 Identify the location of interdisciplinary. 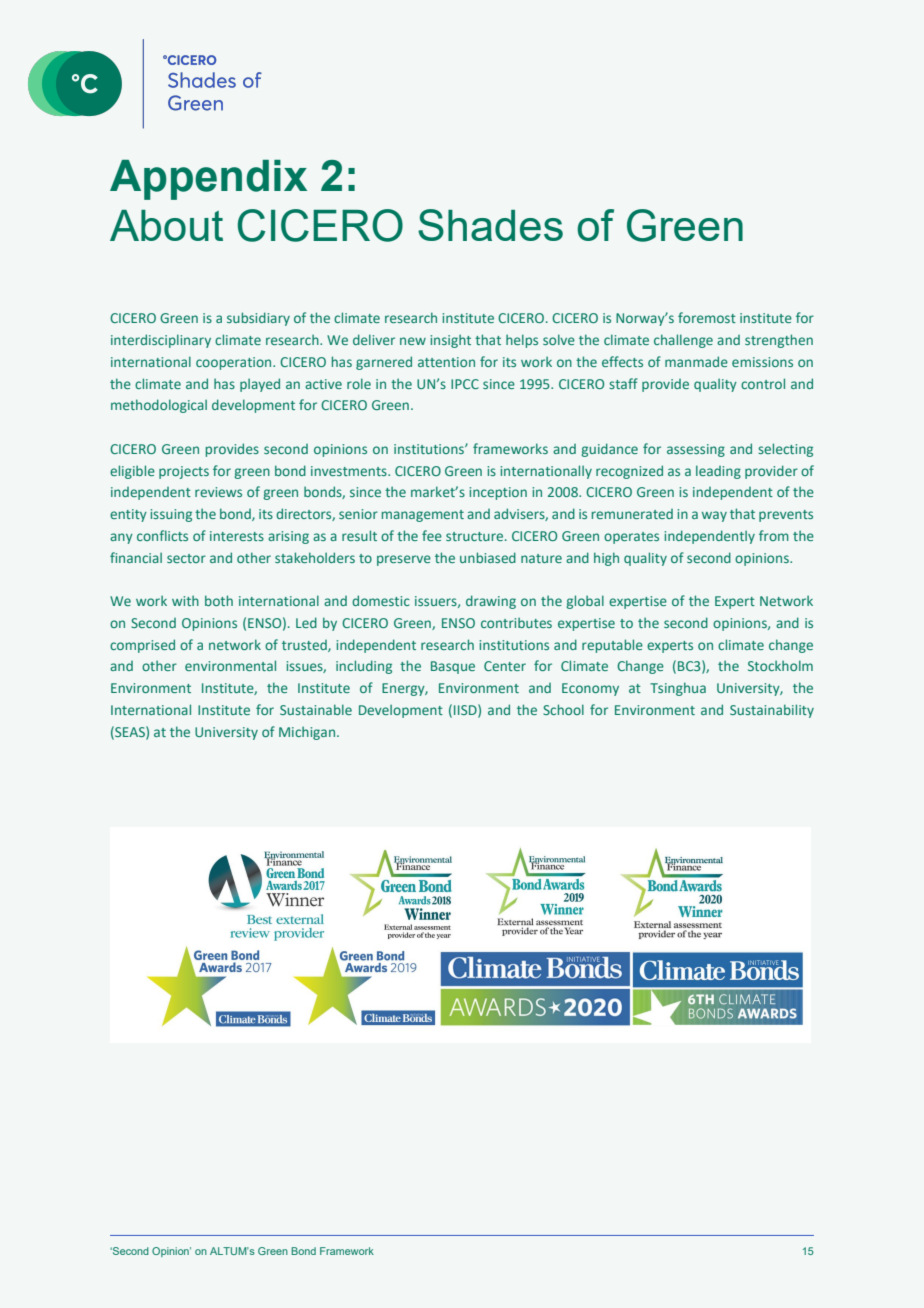
(161, 341).
